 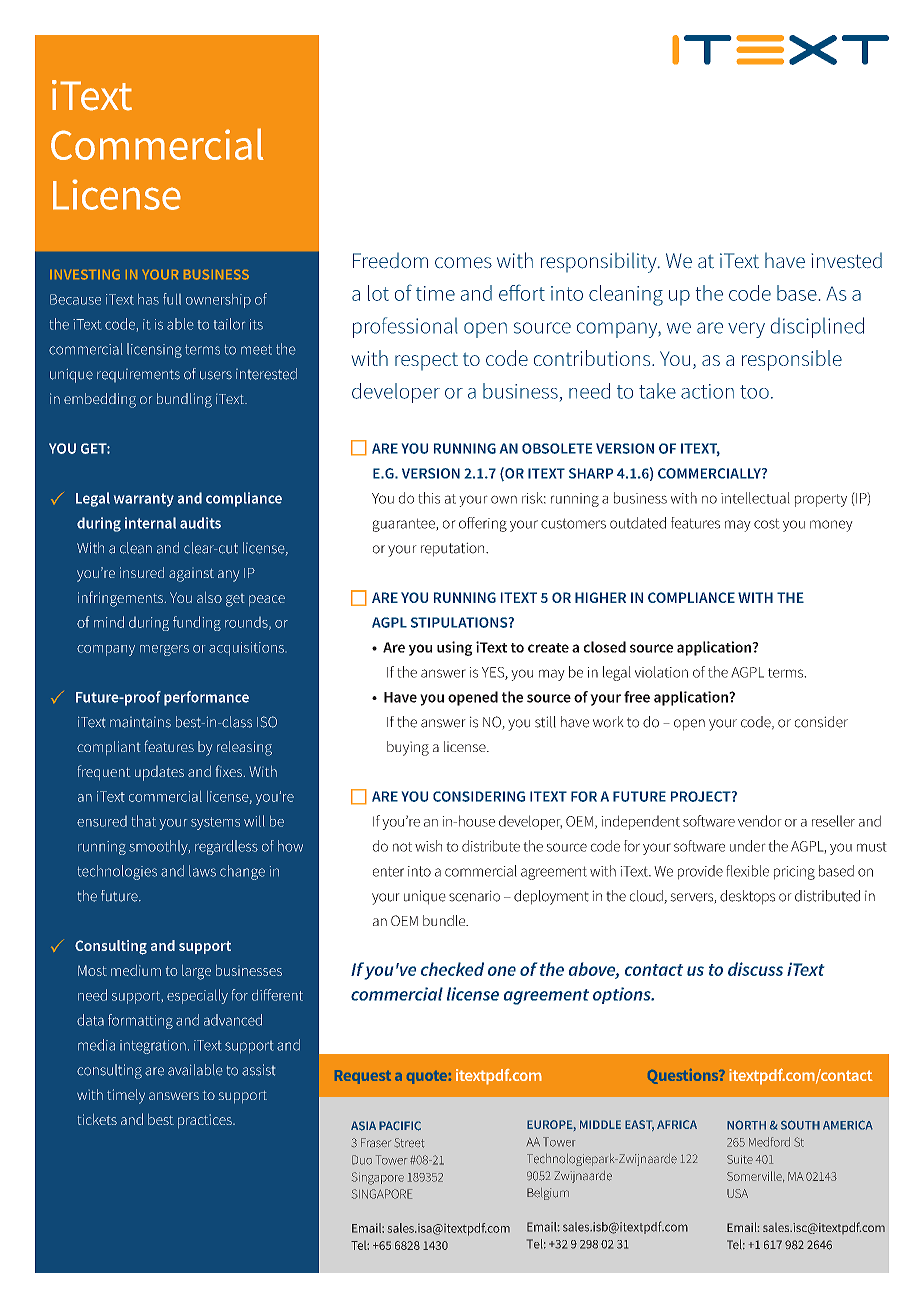 I want to click on still, so click(x=545, y=722).
